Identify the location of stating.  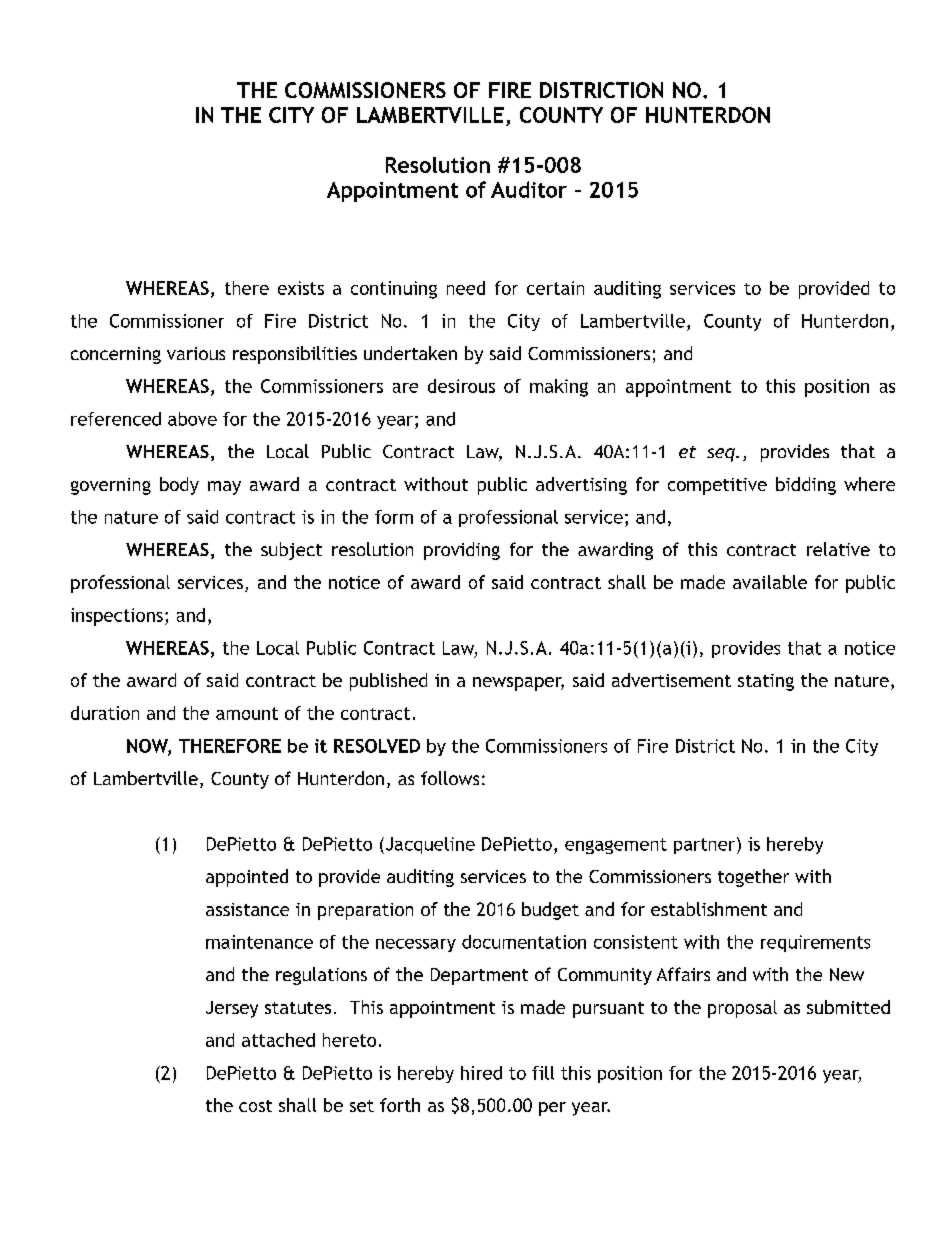
(766, 682).
